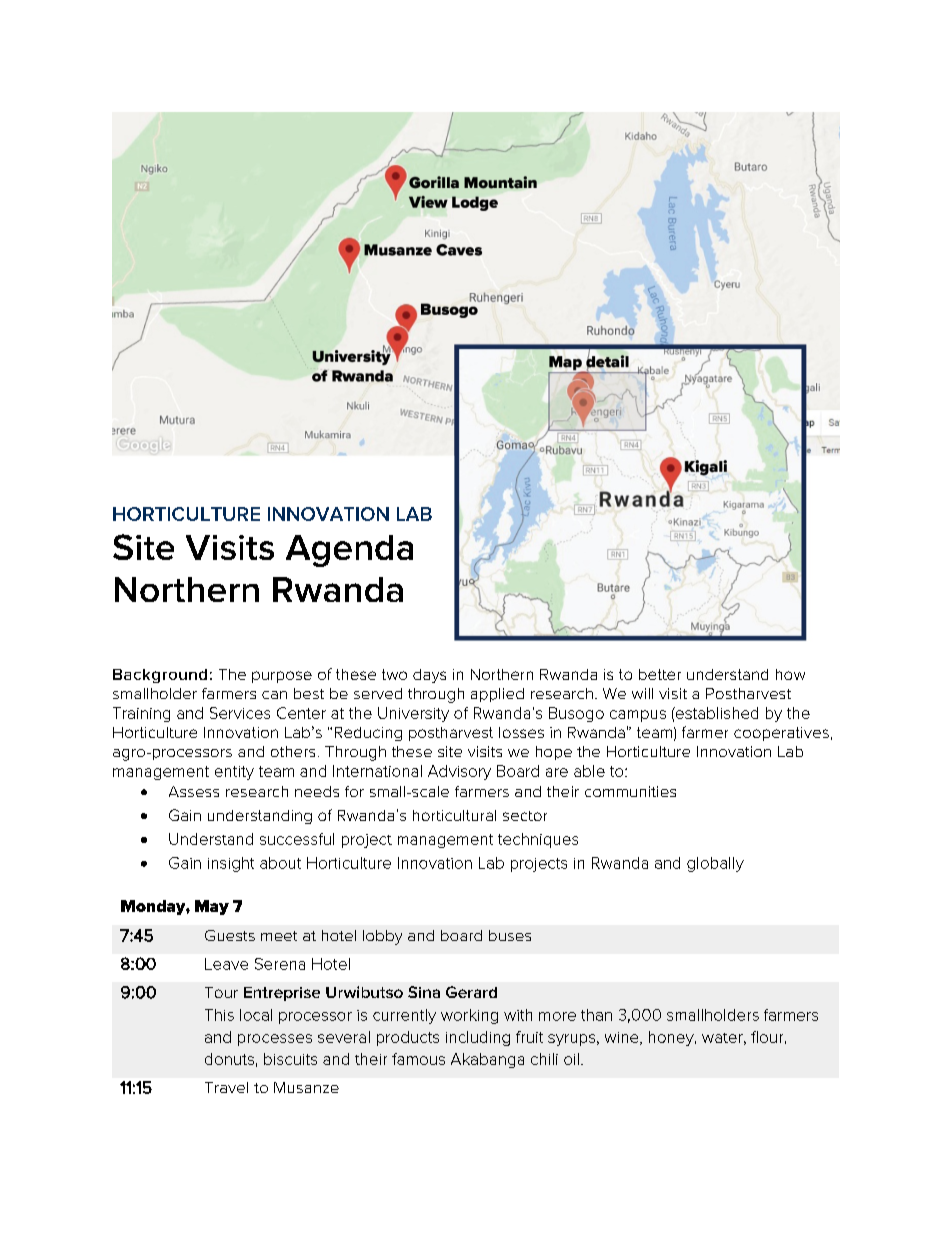  What do you see at coordinates (230, 935) in the image?
I see `Guests` at bounding box center [230, 935].
